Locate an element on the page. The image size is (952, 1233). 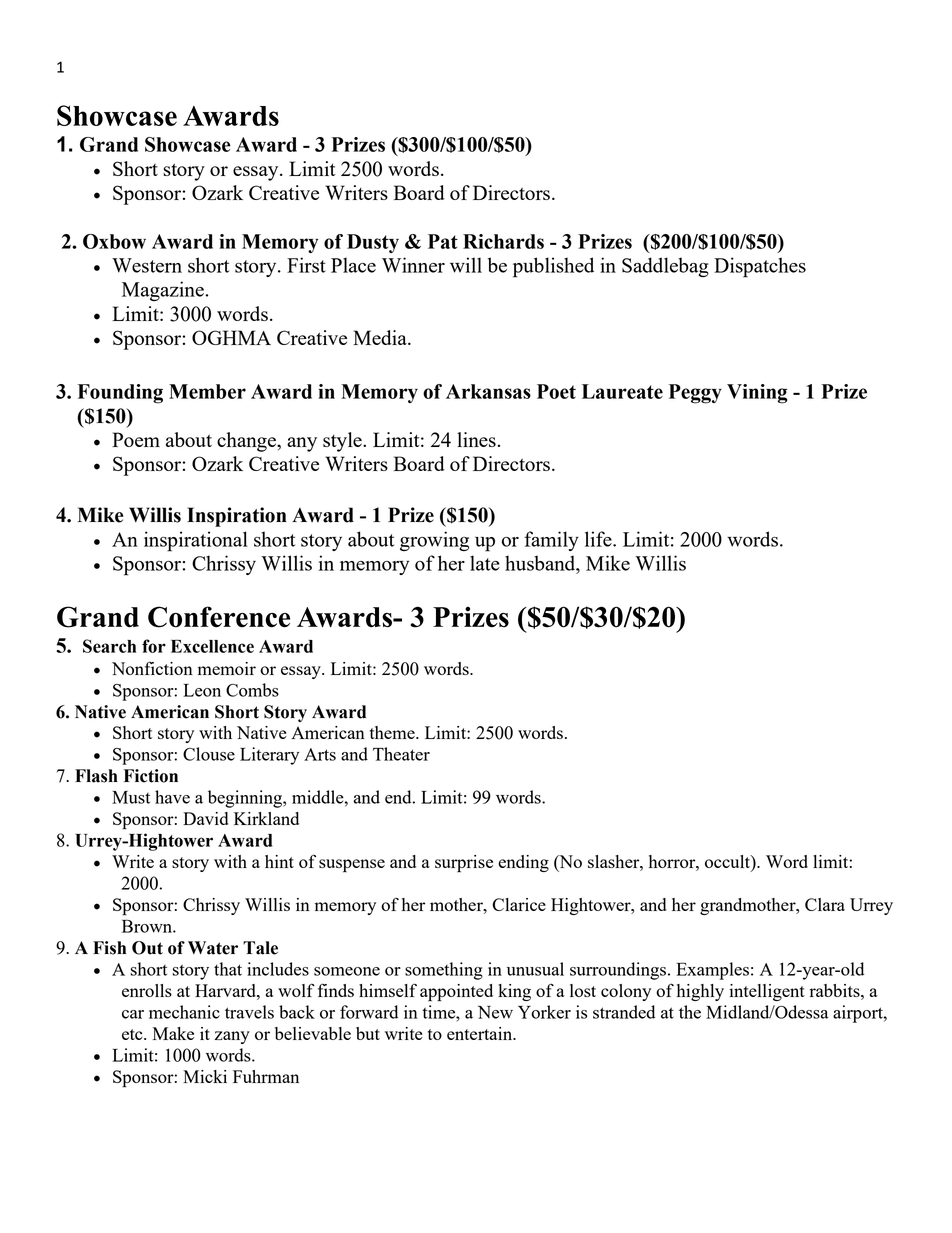
Winner is located at coordinates (413, 265).
